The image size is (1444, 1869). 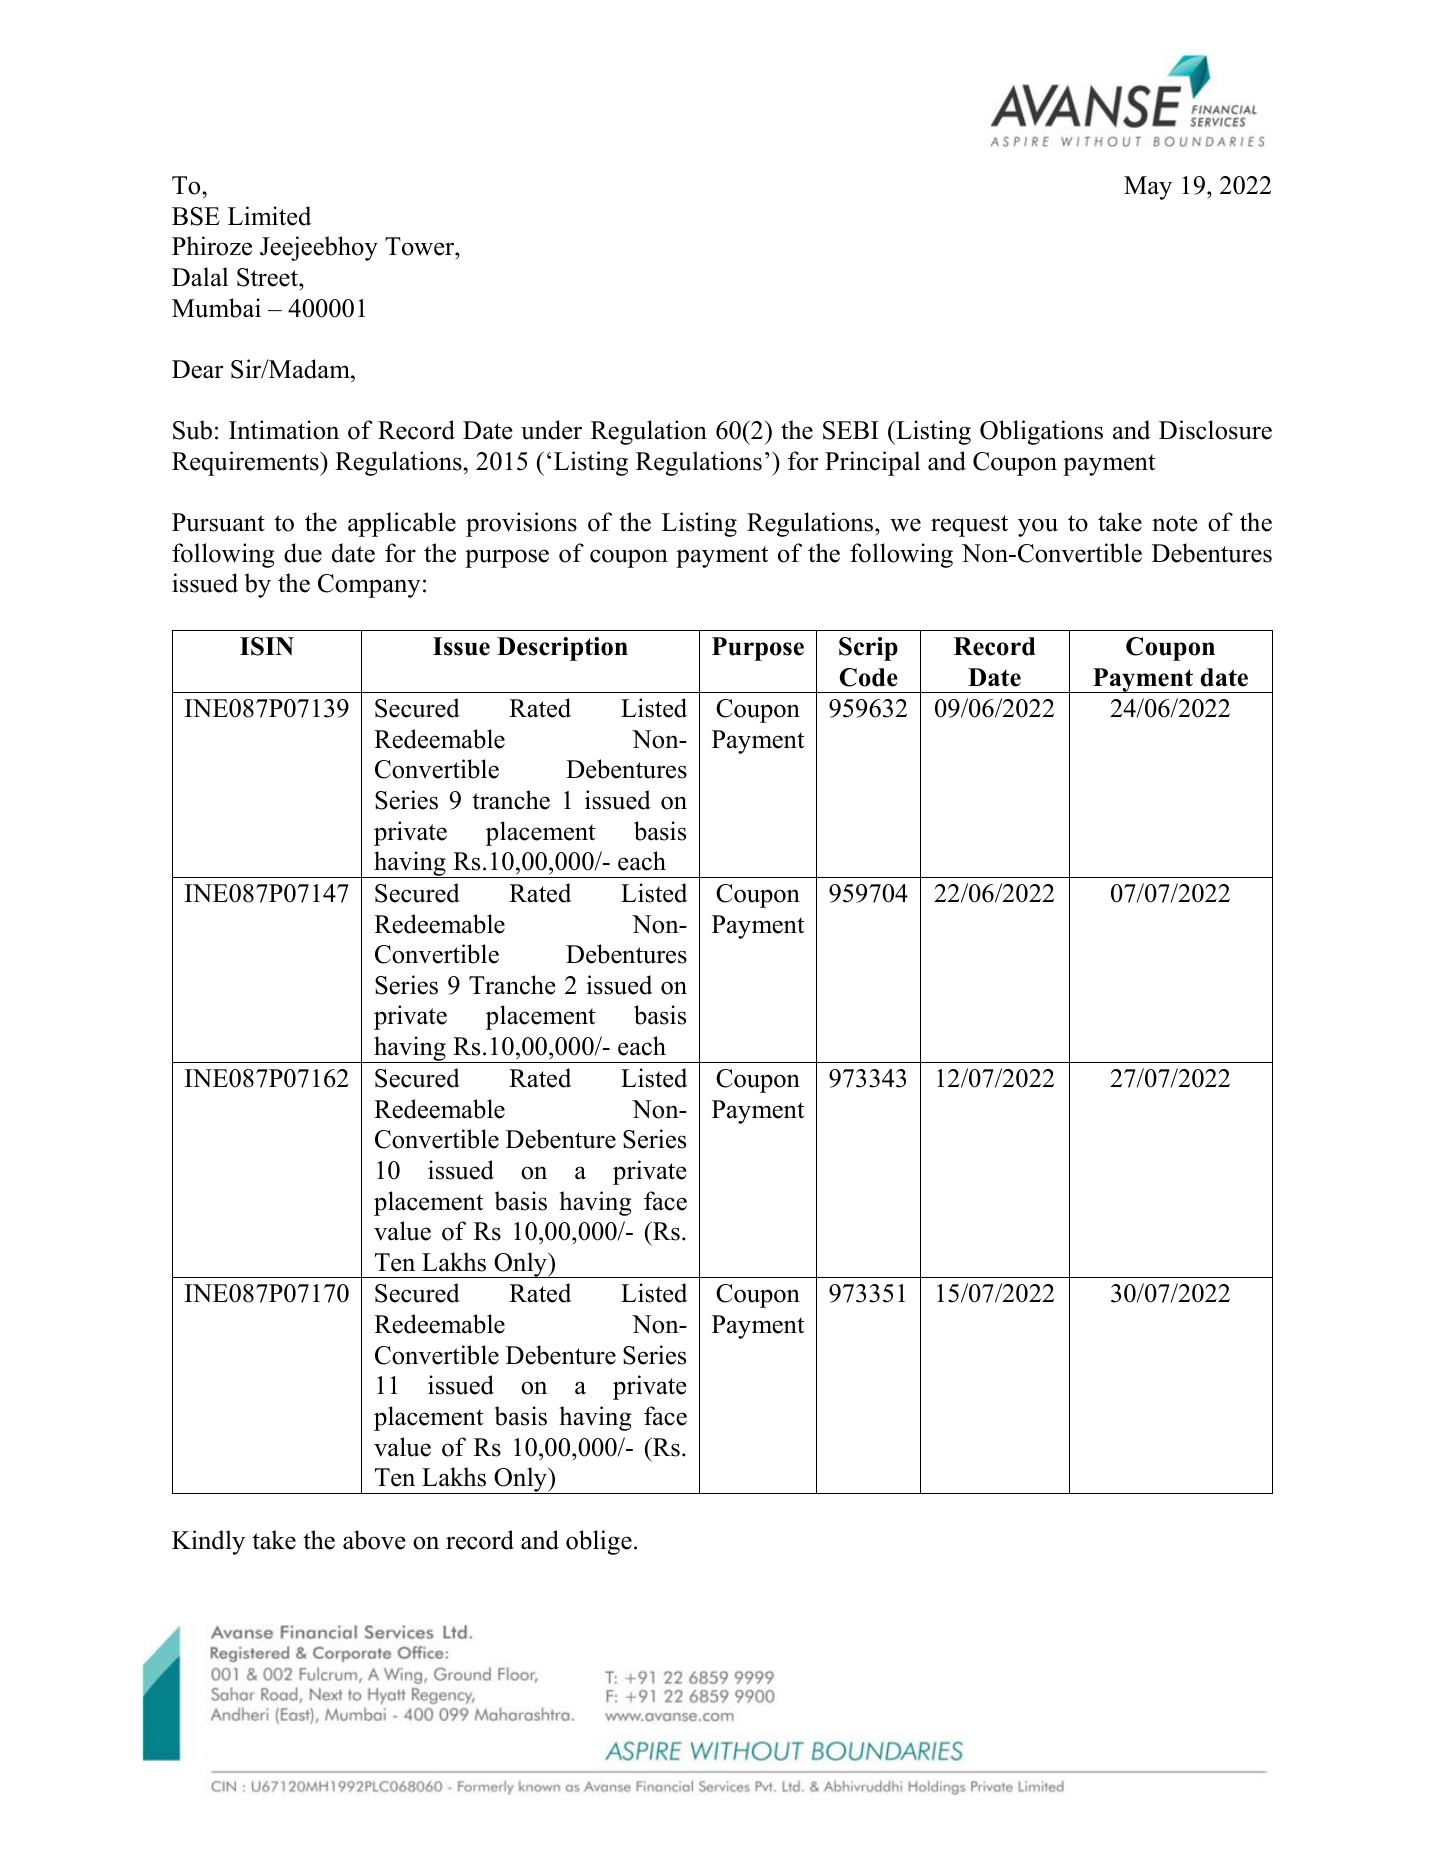 What do you see at coordinates (267, 646) in the image?
I see `ISIN` at bounding box center [267, 646].
